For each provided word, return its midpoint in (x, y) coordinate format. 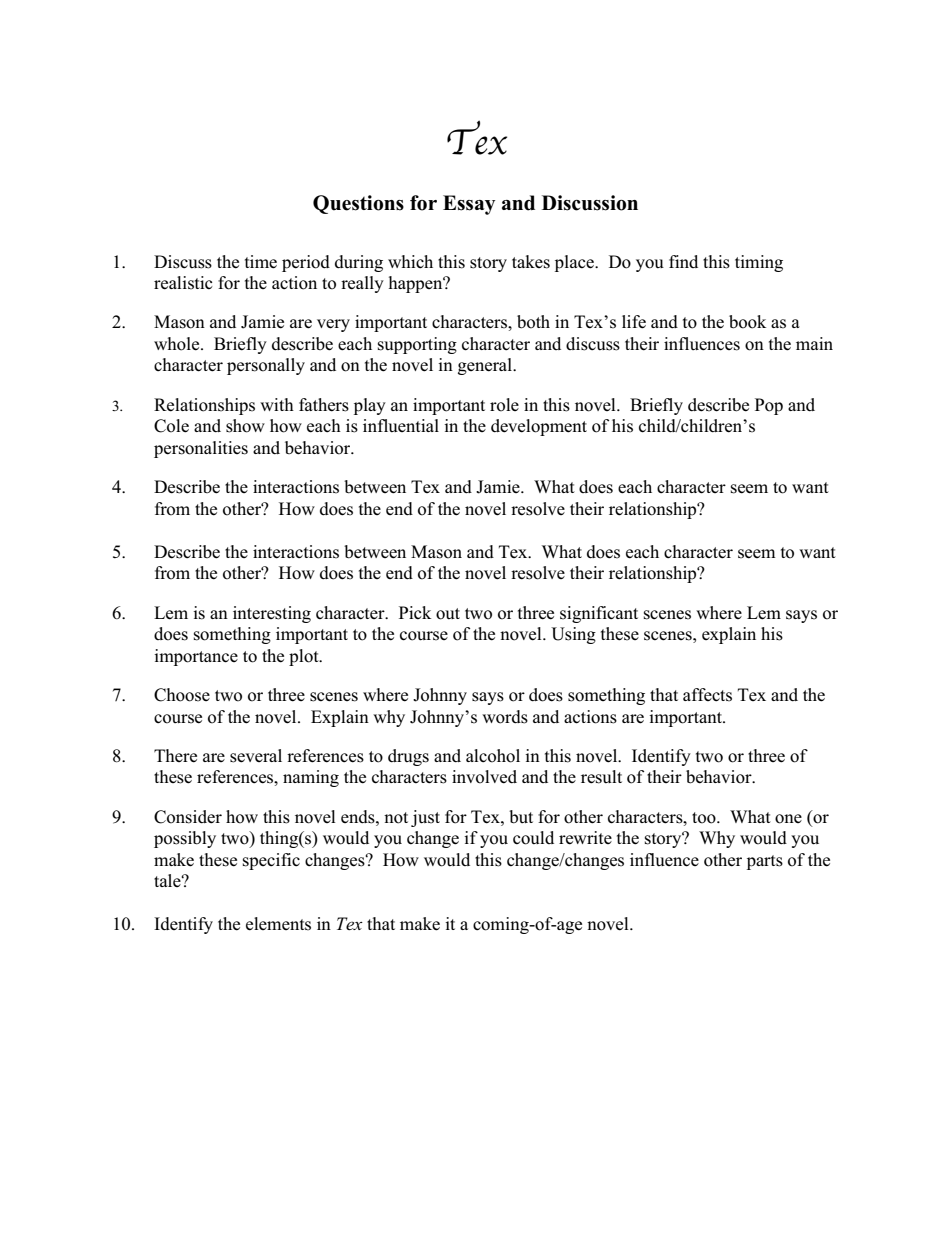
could (533, 838)
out (448, 614)
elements (278, 924)
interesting (272, 614)
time (261, 262)
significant (599, 614)
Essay (469, 205)
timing (759, 263)
